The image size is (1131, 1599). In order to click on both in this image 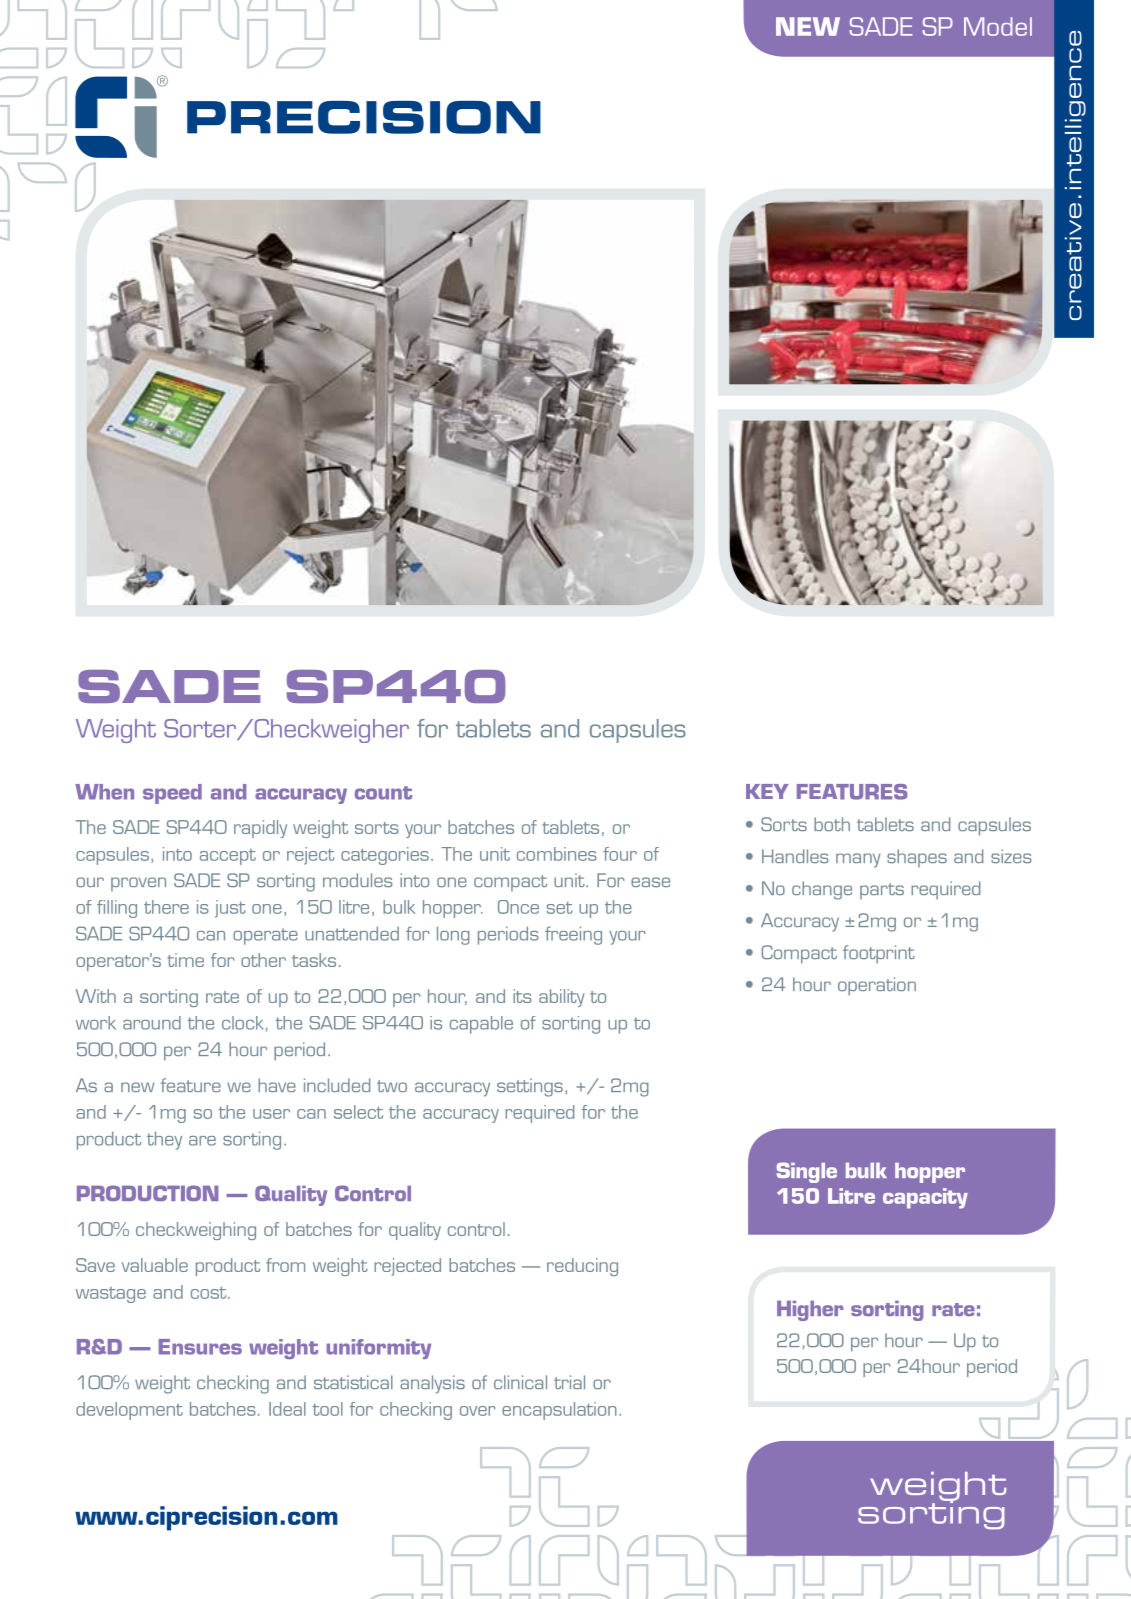, I will do `click(832, 824)`.
